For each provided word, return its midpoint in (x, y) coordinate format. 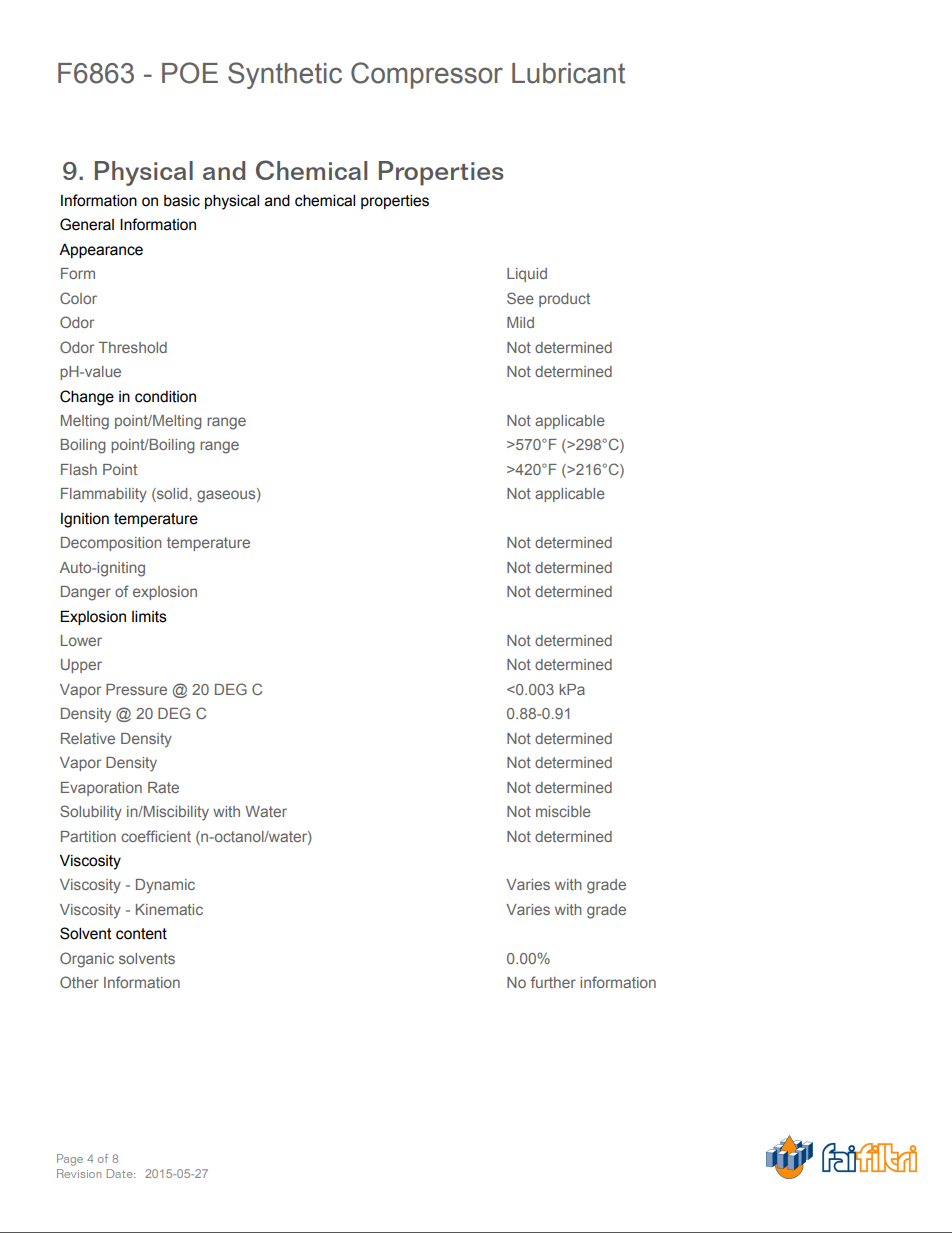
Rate (163, 787)
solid (172, 495)
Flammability (104, 495)
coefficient (156, 836)
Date (121, 1173)
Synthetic (285, 75)
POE (190, 73)
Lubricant (568, 73)
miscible (563, 811)
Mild (520, 322)
